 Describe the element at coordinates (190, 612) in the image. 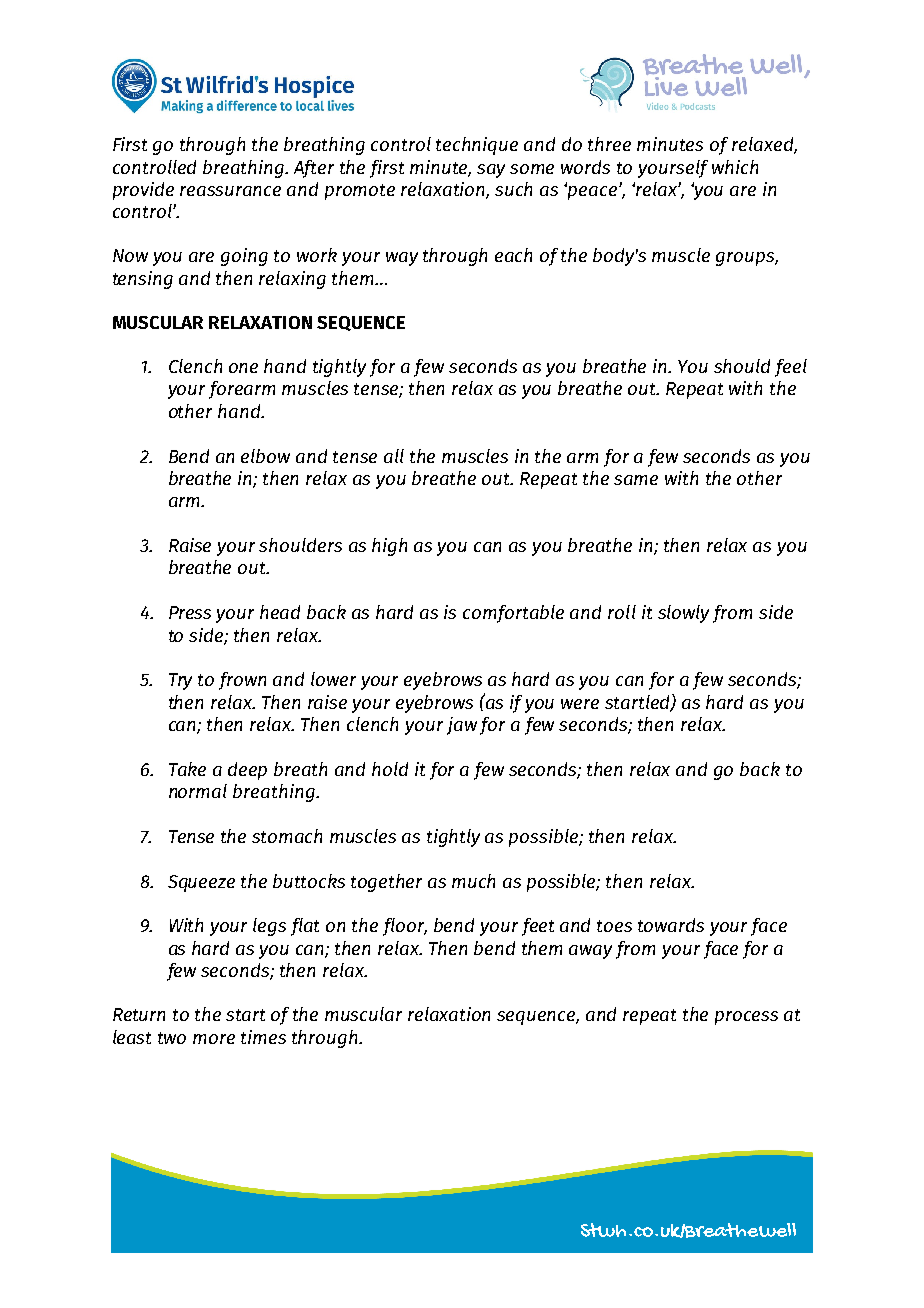

I see `Press` at that location.
